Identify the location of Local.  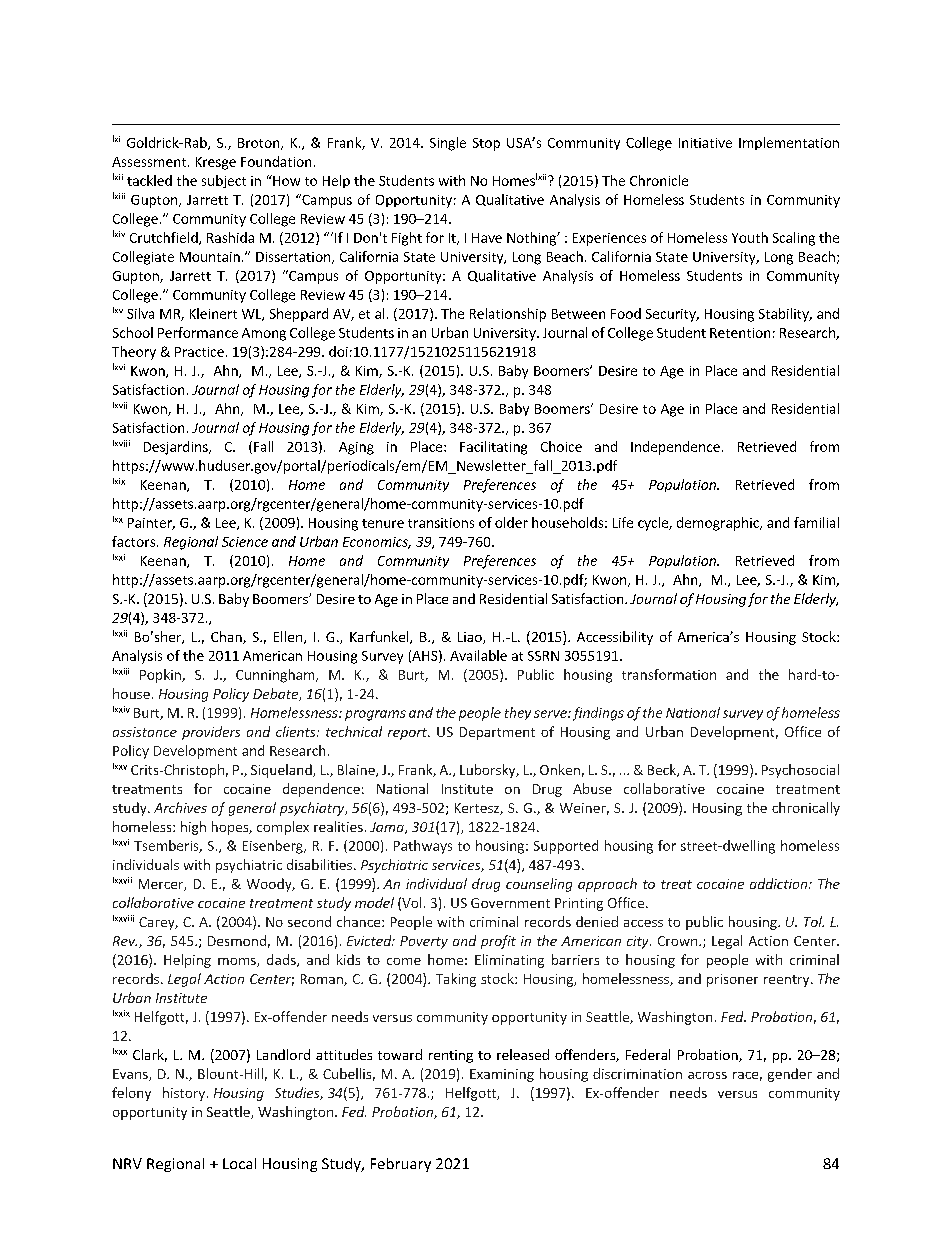
(239, 1163).
